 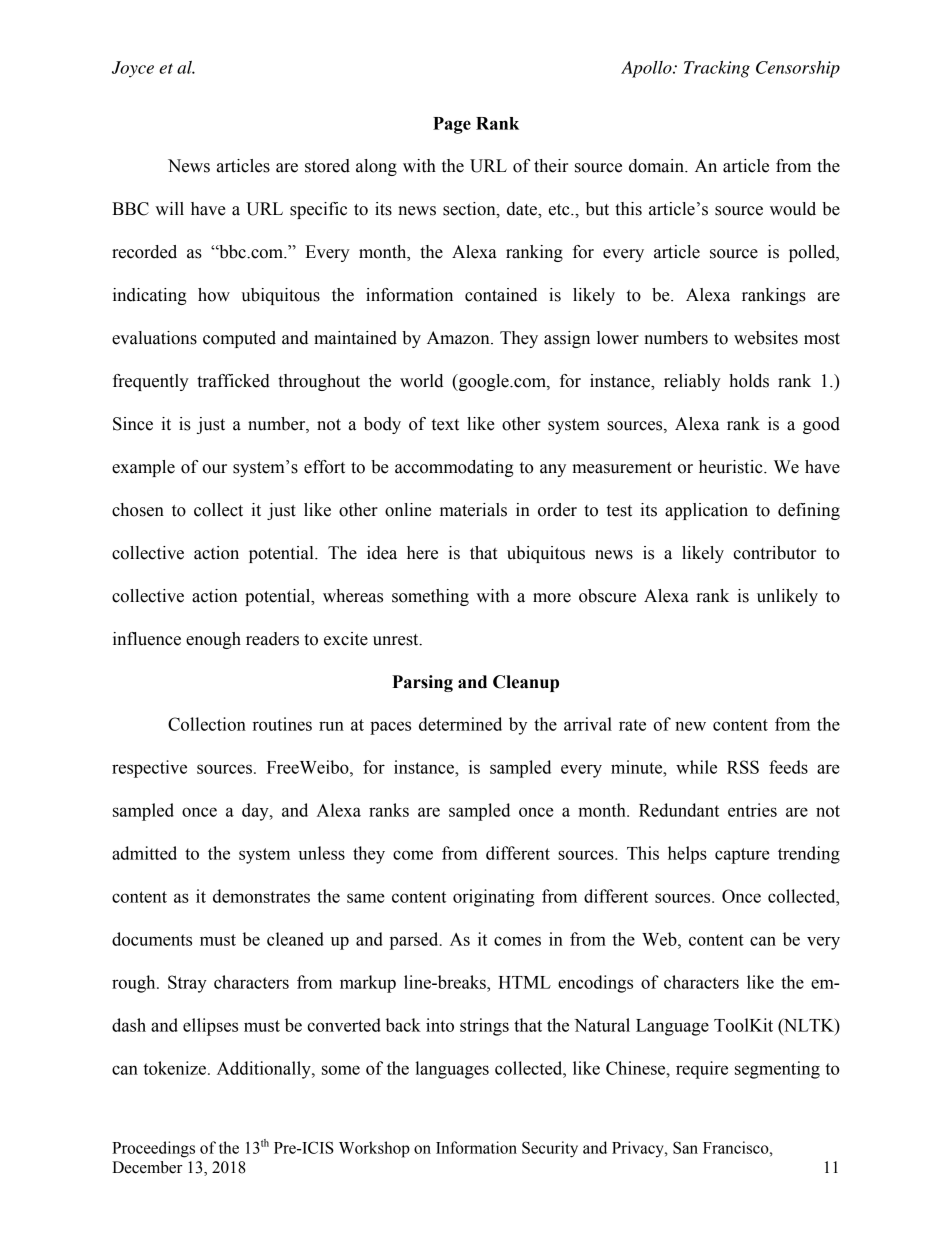 What do you see at coordinates (749, 381) in the image?
I see `holds` at bounding box center [749, 381].
